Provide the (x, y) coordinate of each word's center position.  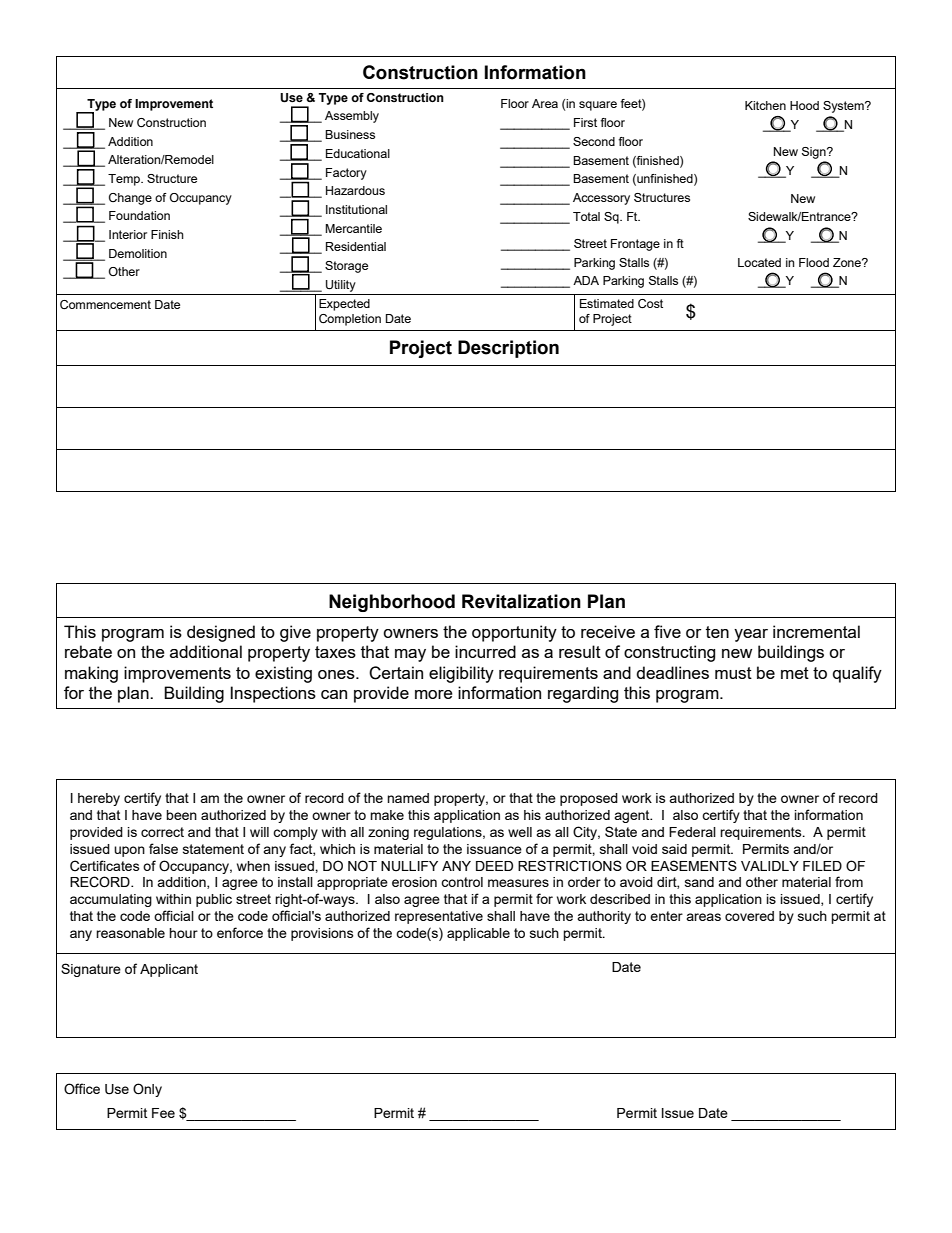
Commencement (105, 304)
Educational (358, 153)
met (795, 673)
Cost (650, 303)
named (408, 798)
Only (147, 1090)
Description (508, 349)
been (181, 815)
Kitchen (765, 105)
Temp (125, 180)
